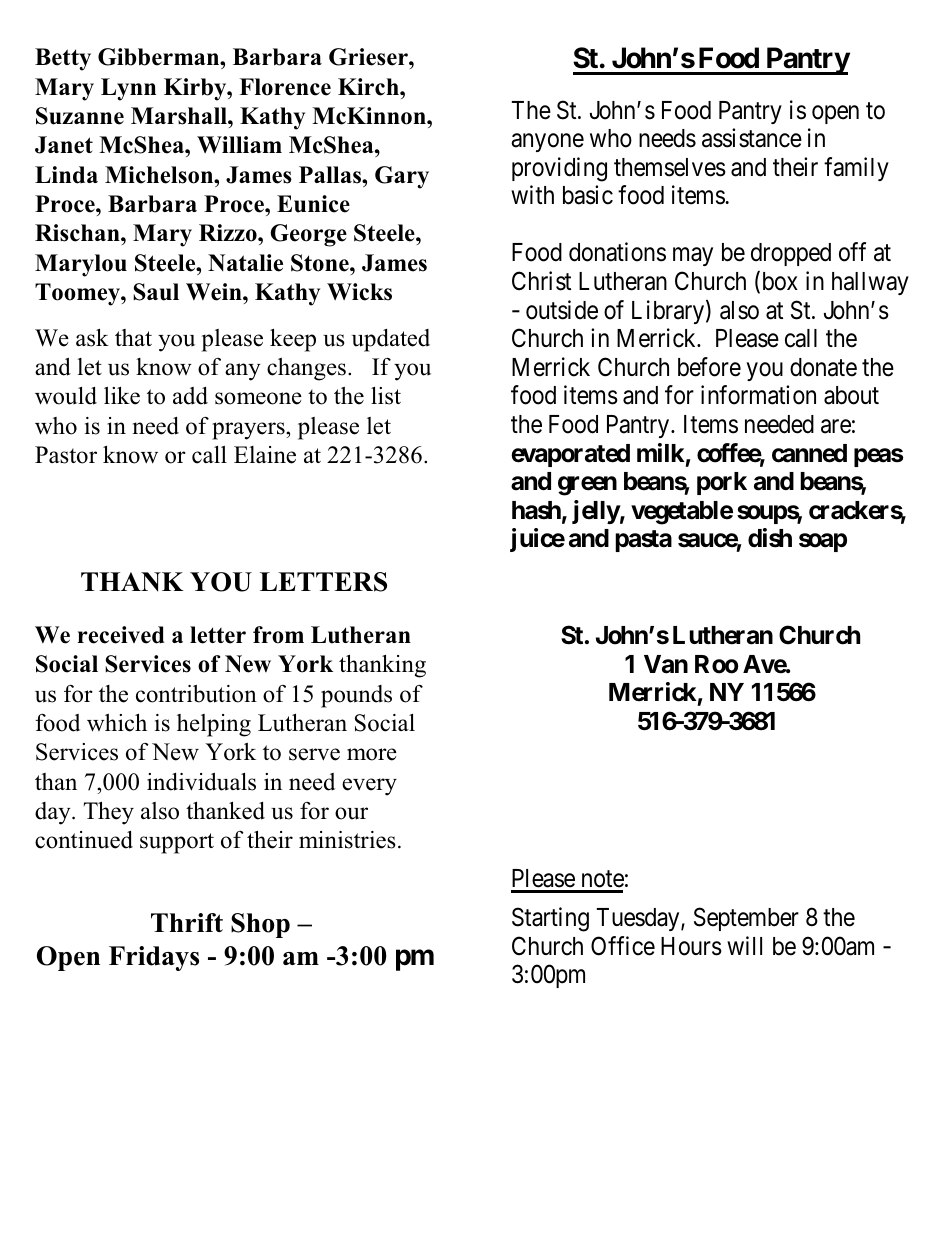 The height and width of the screenshot is (1233, 952). Describe the element at coordinates (128, 89) in the screenshot. I see `Lynn` at that location.
